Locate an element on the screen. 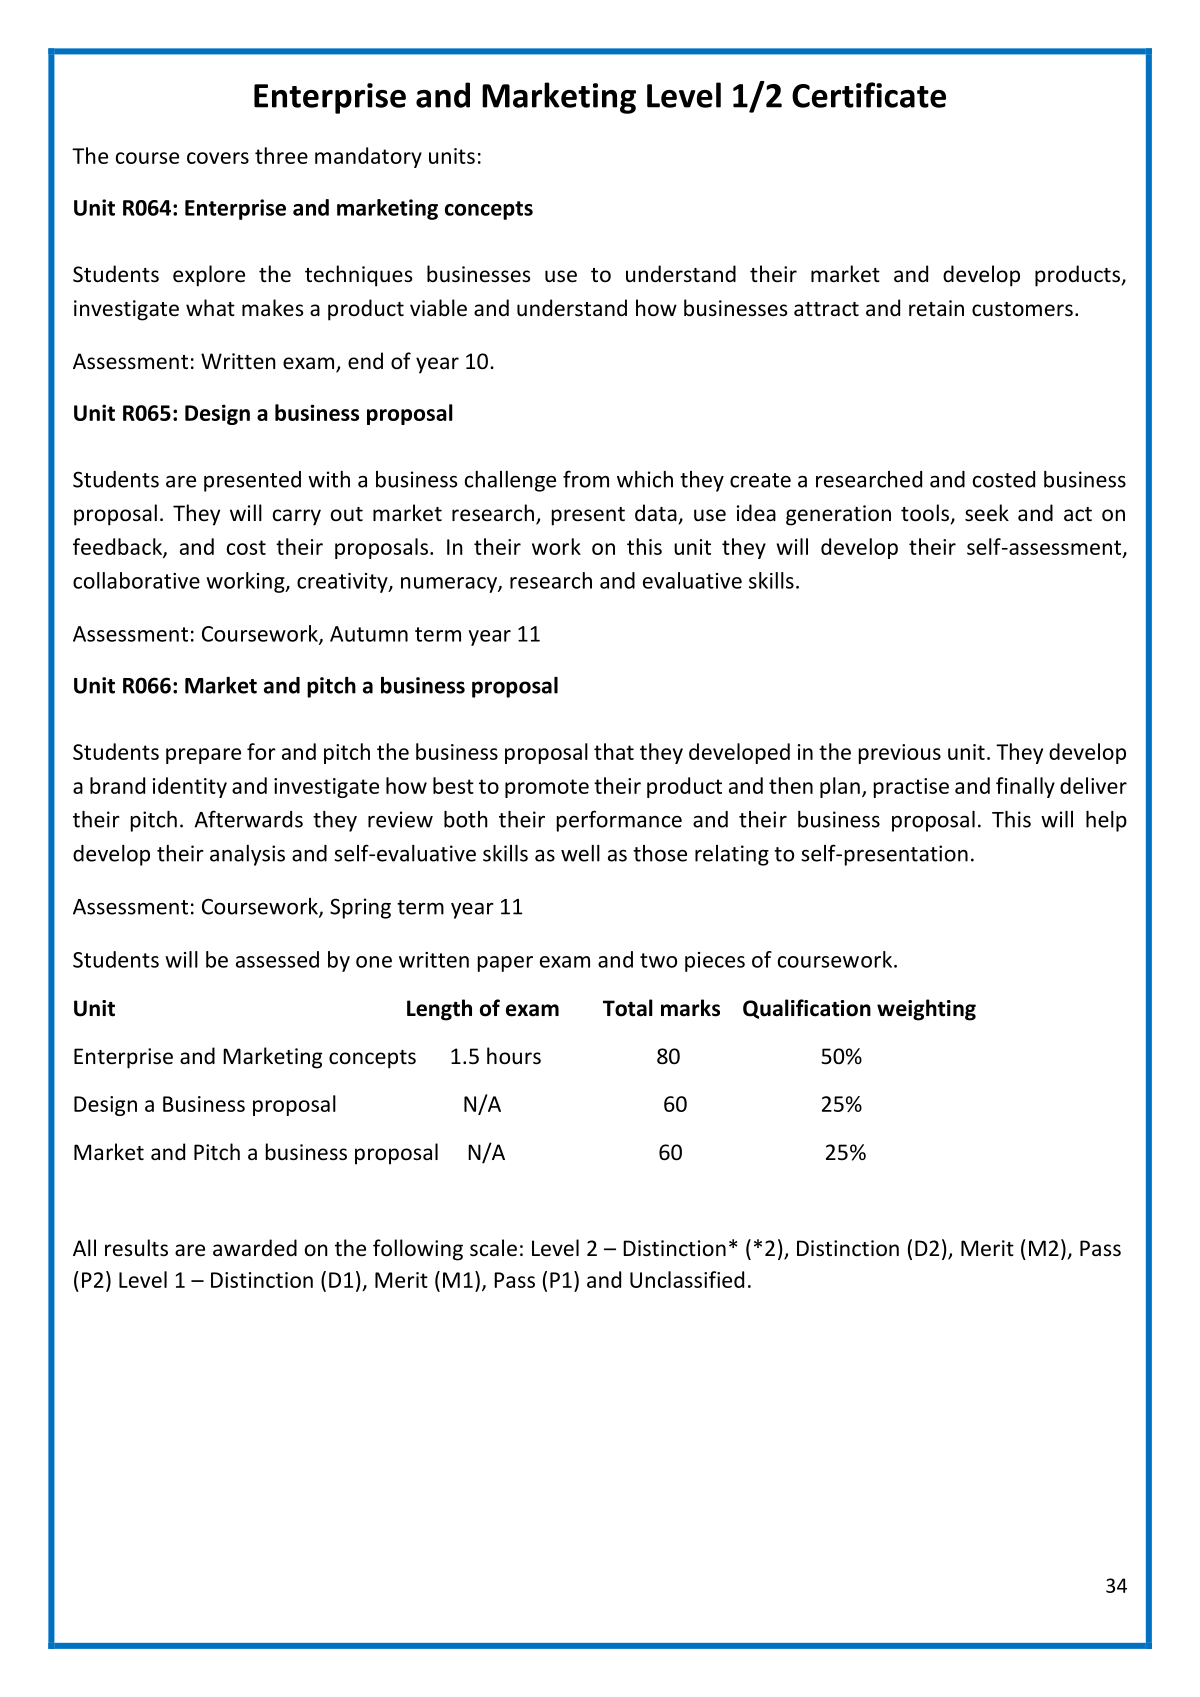 This screenshot has height=1697, width=1200. Unclassified is located at coordinates (687, 1279).
